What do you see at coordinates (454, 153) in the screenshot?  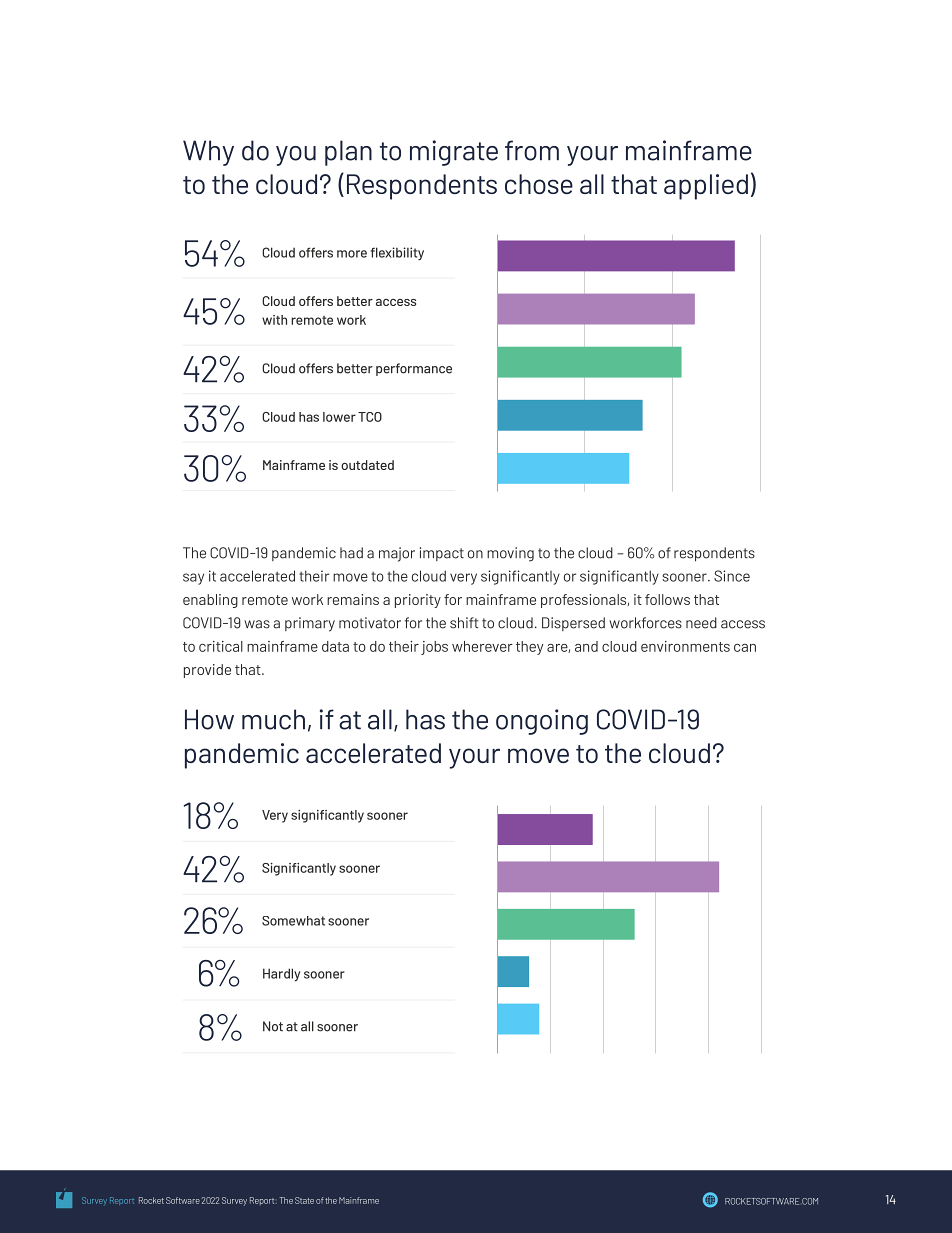 I see `migrate` at bounding box center [454, 153].
